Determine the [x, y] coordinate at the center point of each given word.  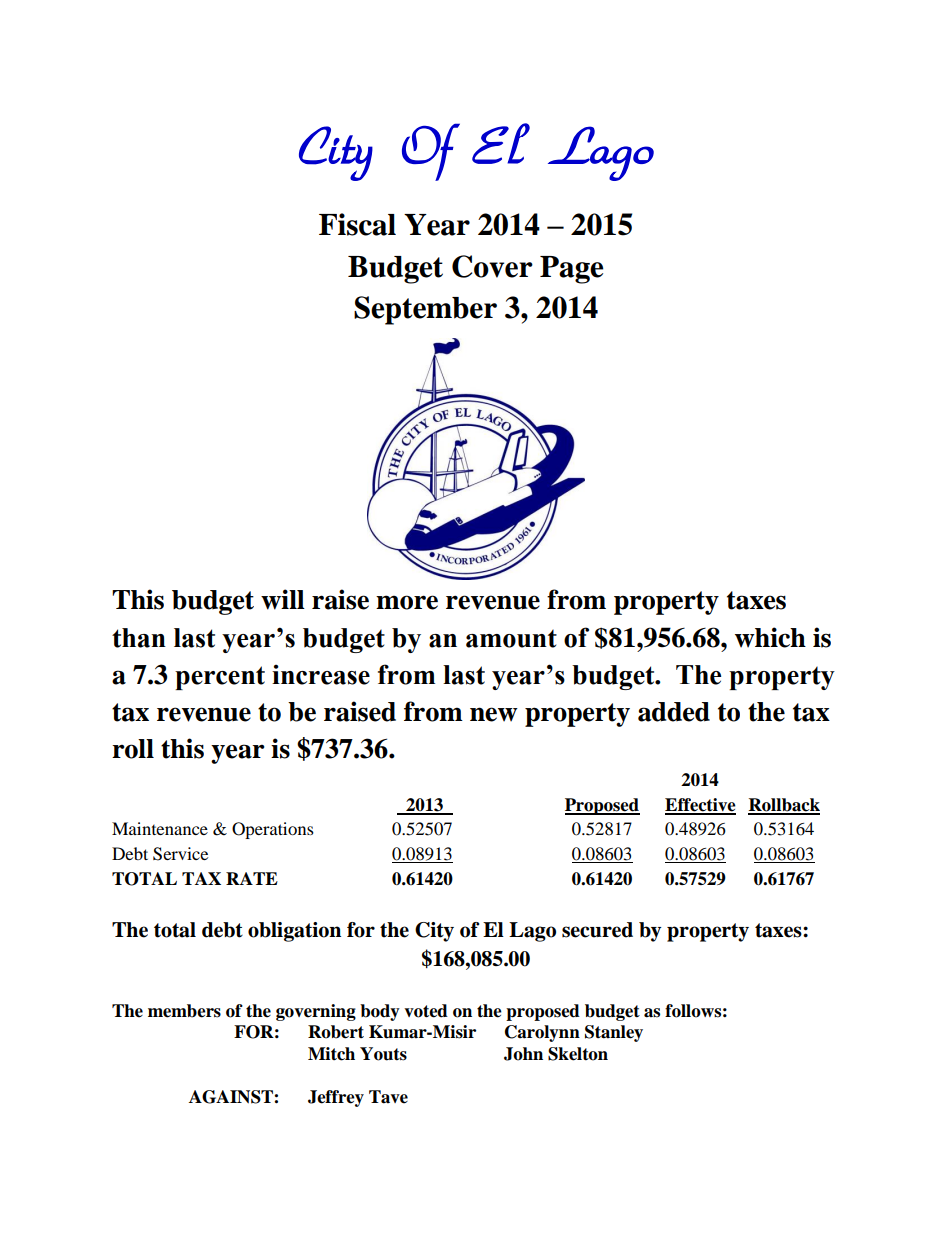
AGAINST [232, 1097]
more [407, 602]
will [283, 599]
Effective [700, 806]
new [494, 714]
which [770, 637]
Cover [492, 266]
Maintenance [160, 828]
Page [572, 270]
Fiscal [357, 224]
